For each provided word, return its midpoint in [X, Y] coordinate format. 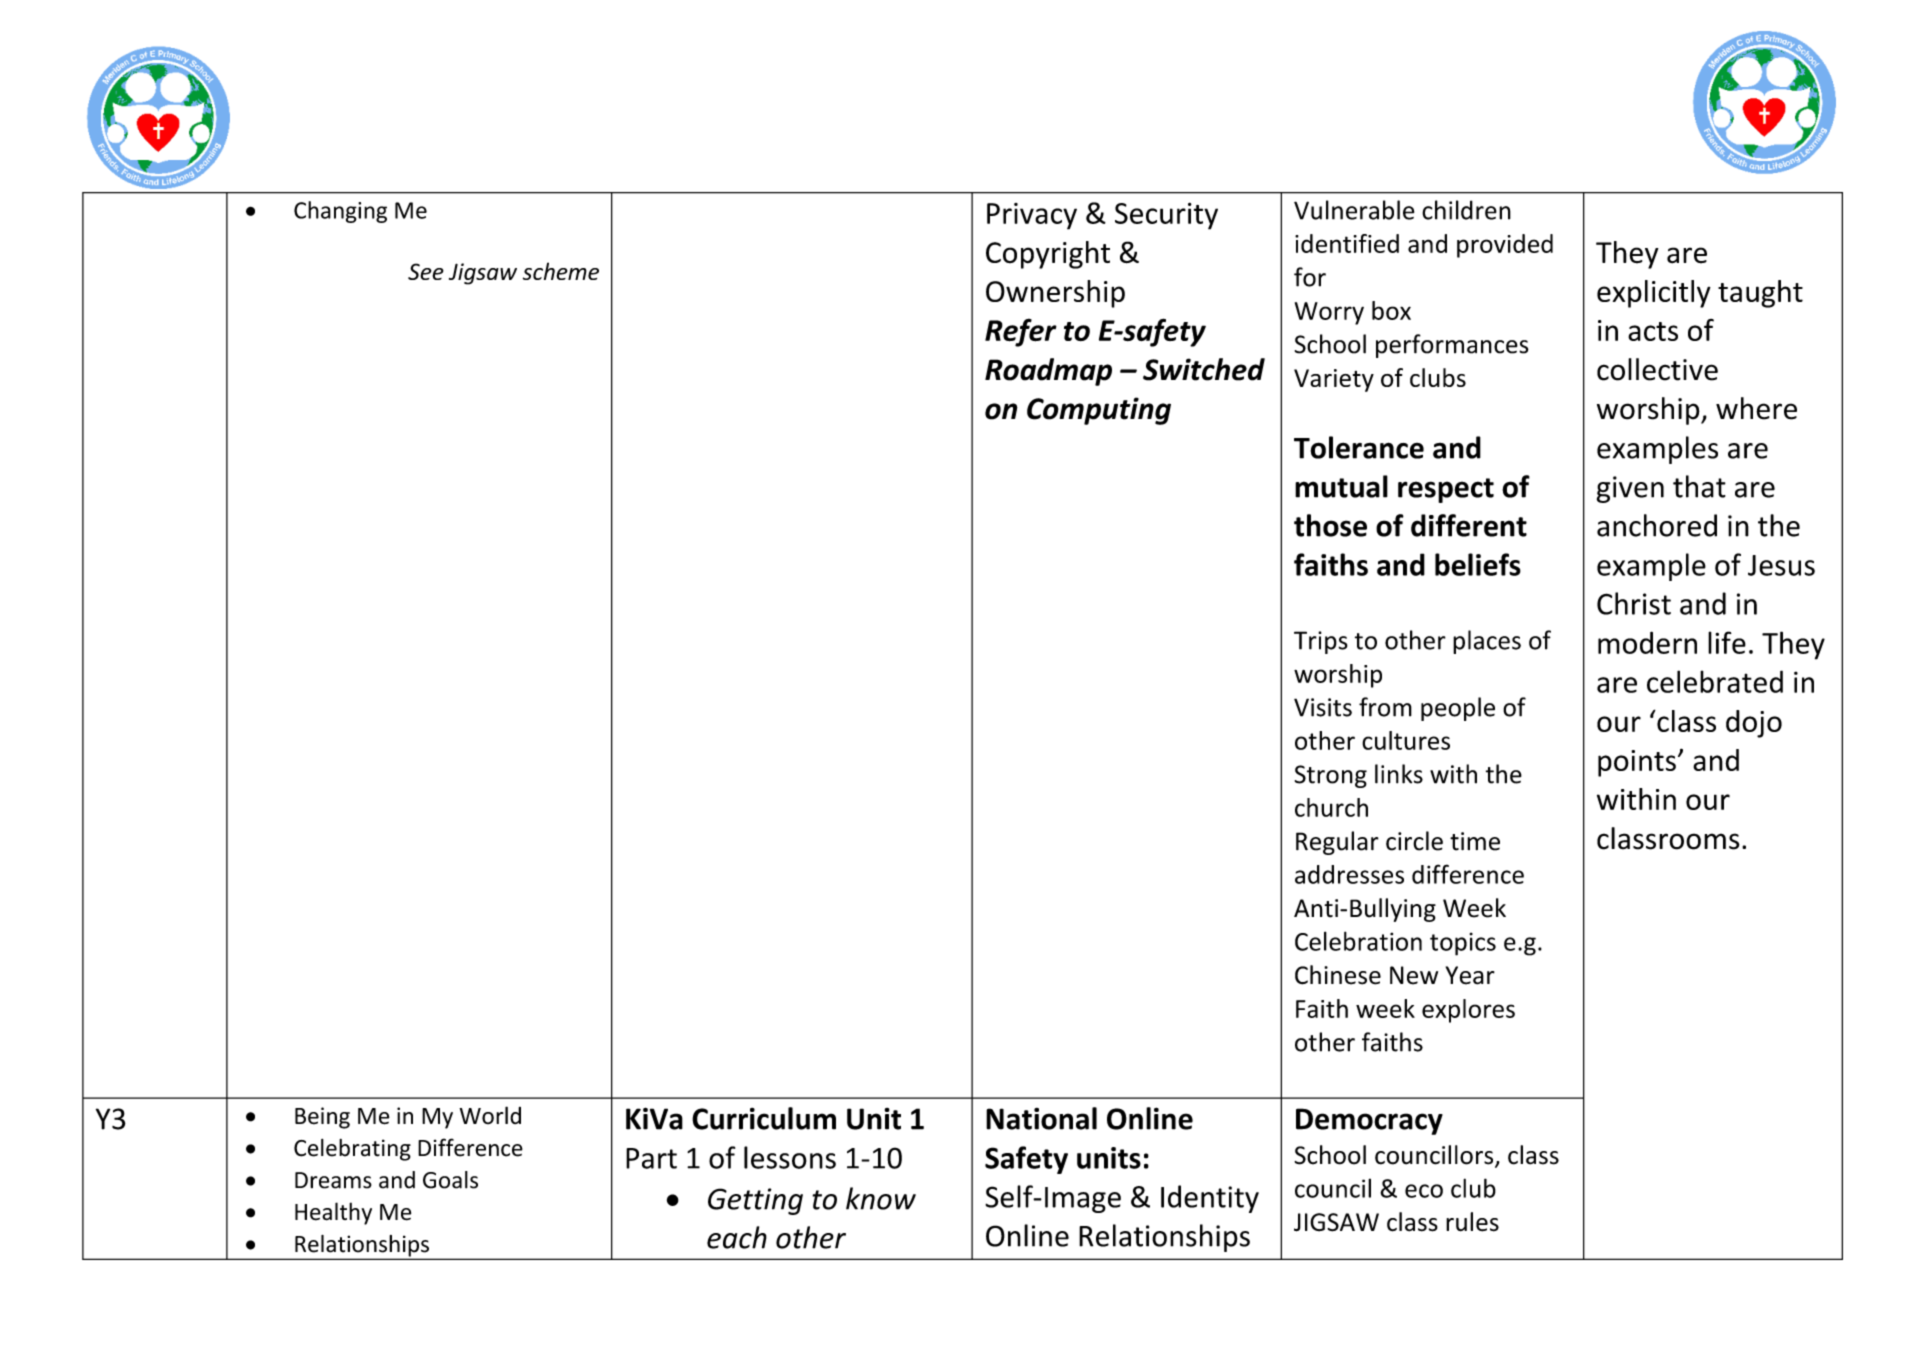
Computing [1099, 411]
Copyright [1048, 255]
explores [1468, 1011]
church [1331, 807]
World [490, 1115]
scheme [561, 271]
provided [1505, 246]
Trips [1321, 642]
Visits [1323, 707]
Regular [1337, 843]
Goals [450, 1180]
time [1475, 841]
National [1041, 1118]
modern [1647, 642]
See [426, 271]
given [1630, 489]
